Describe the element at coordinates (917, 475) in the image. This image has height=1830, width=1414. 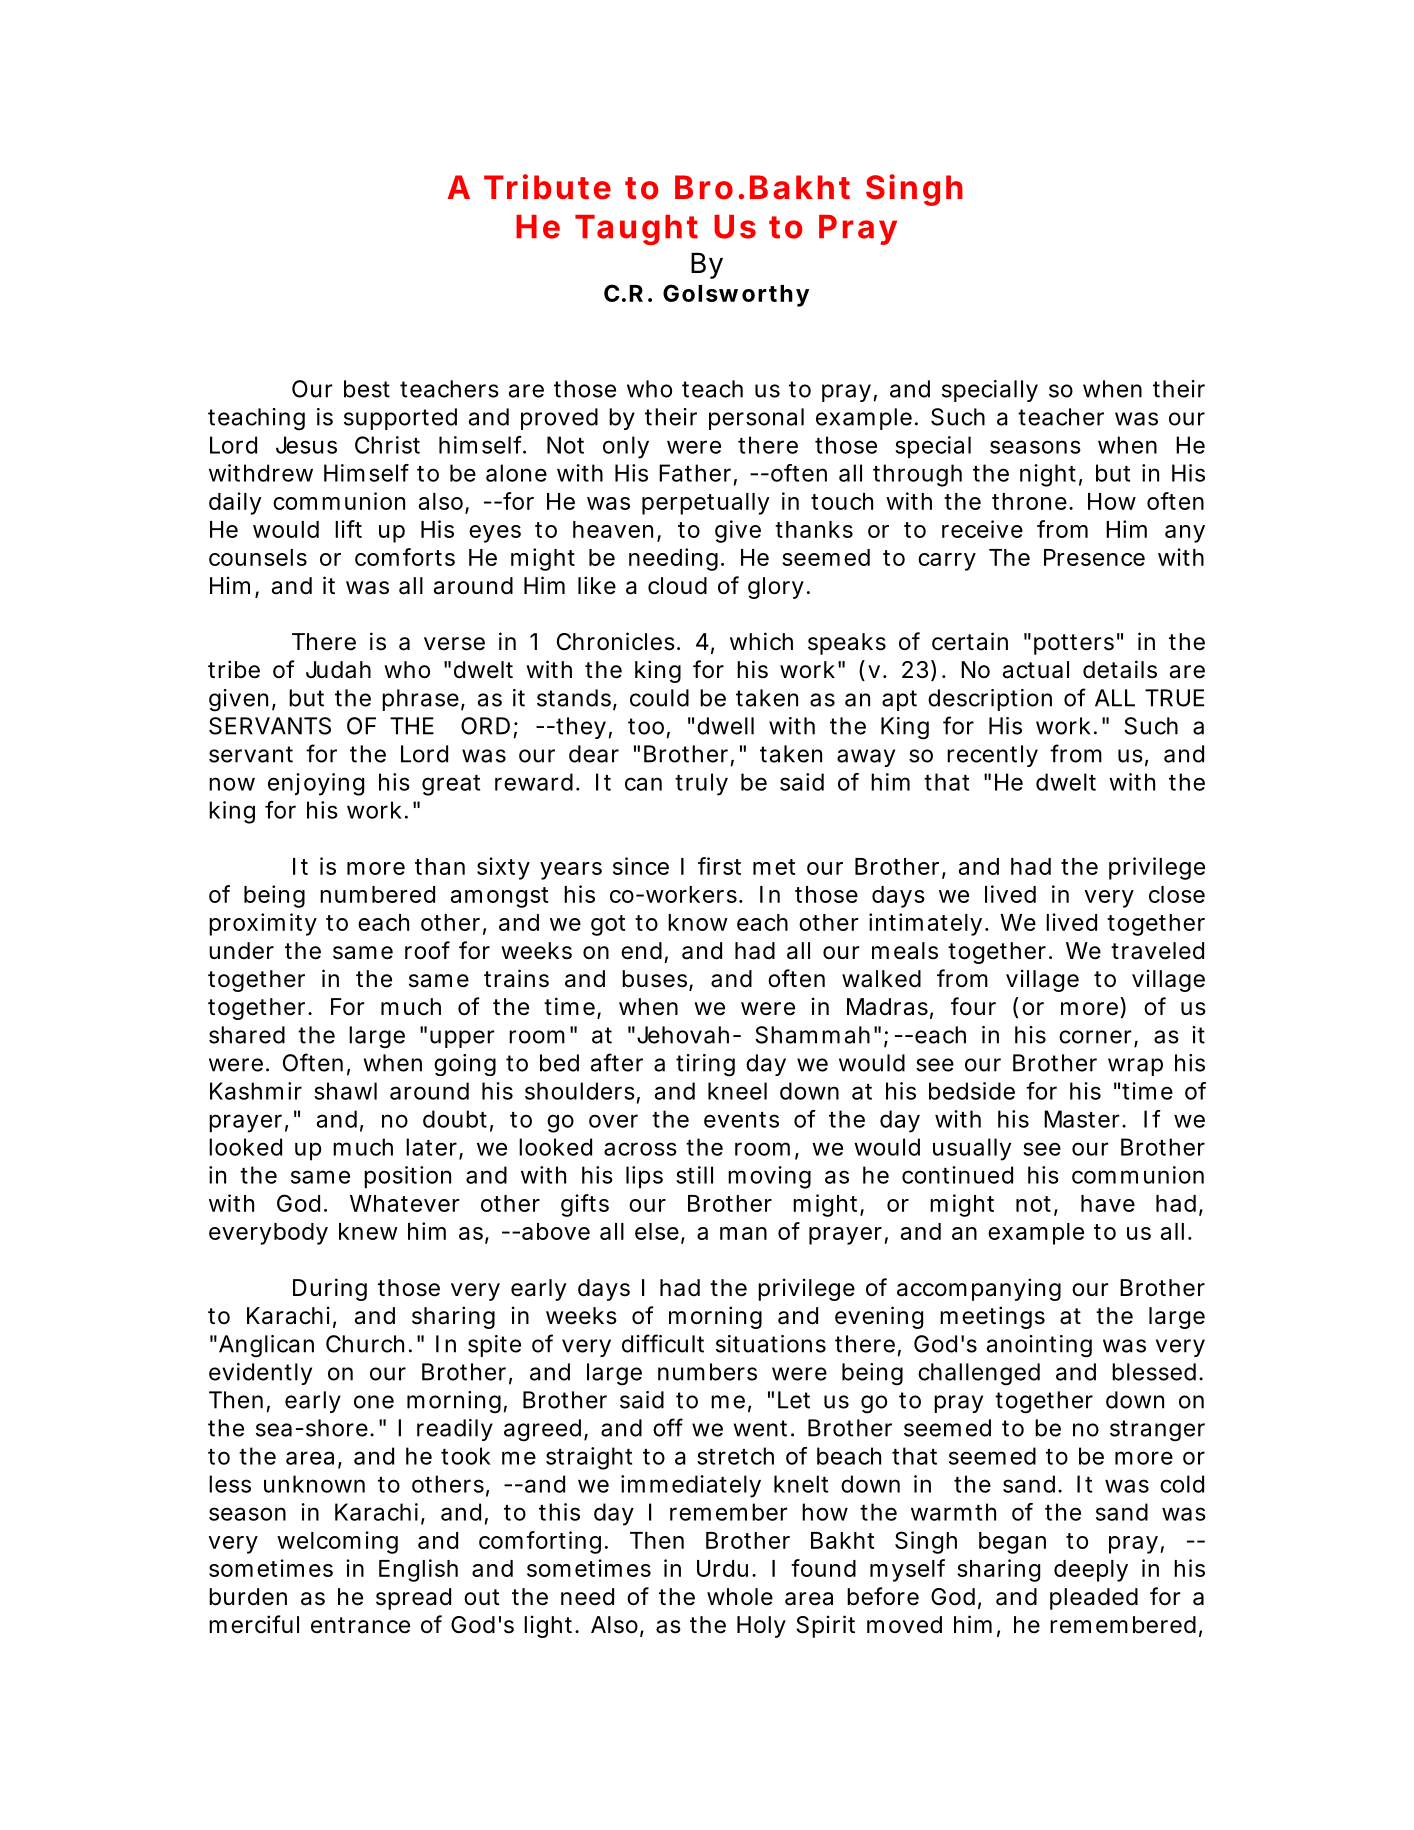
I see `through` at that location.
